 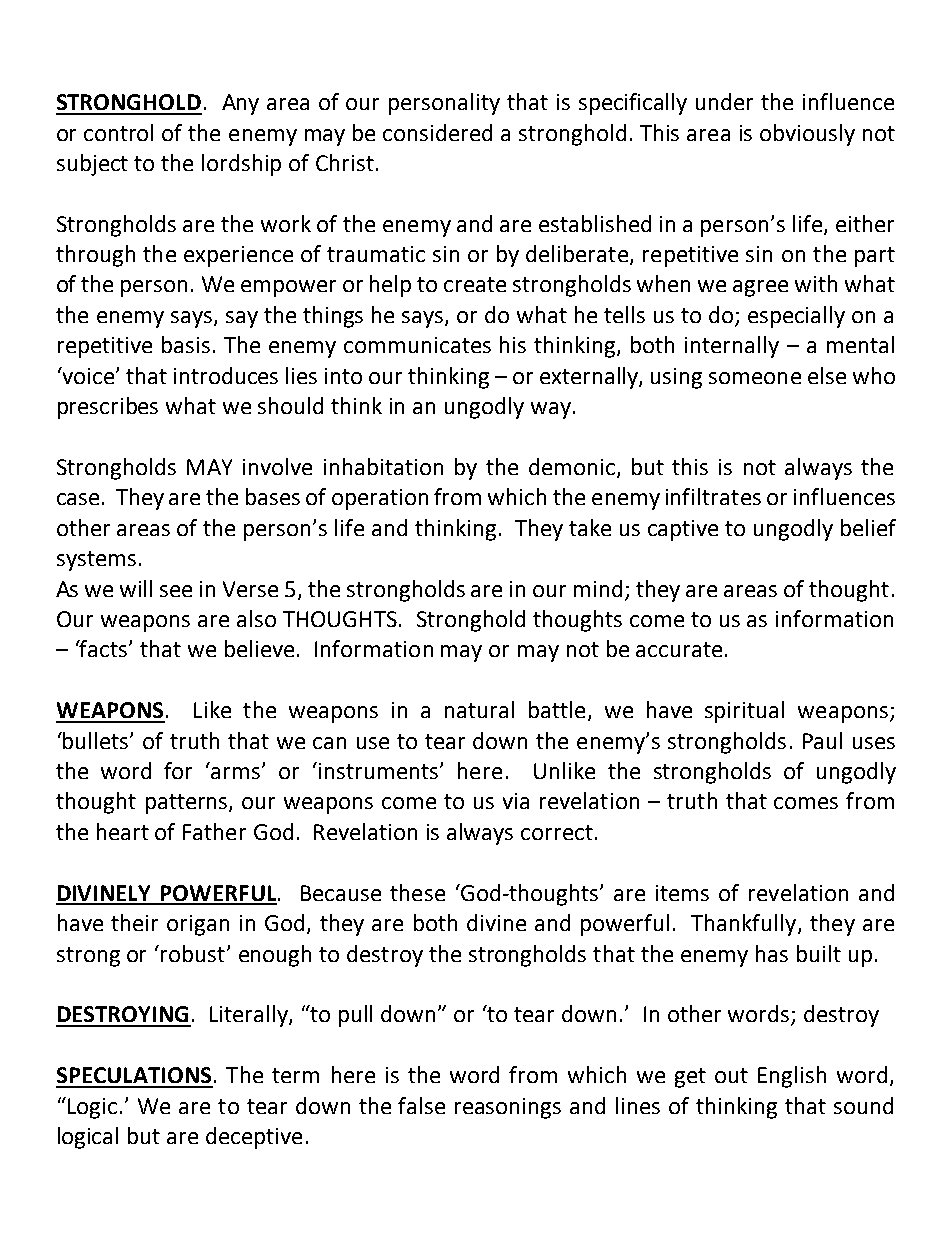 What do you see at coordinates (508, 1108) in the screenshot?
I see `reasonings` at bounding box center [508, 1108].
